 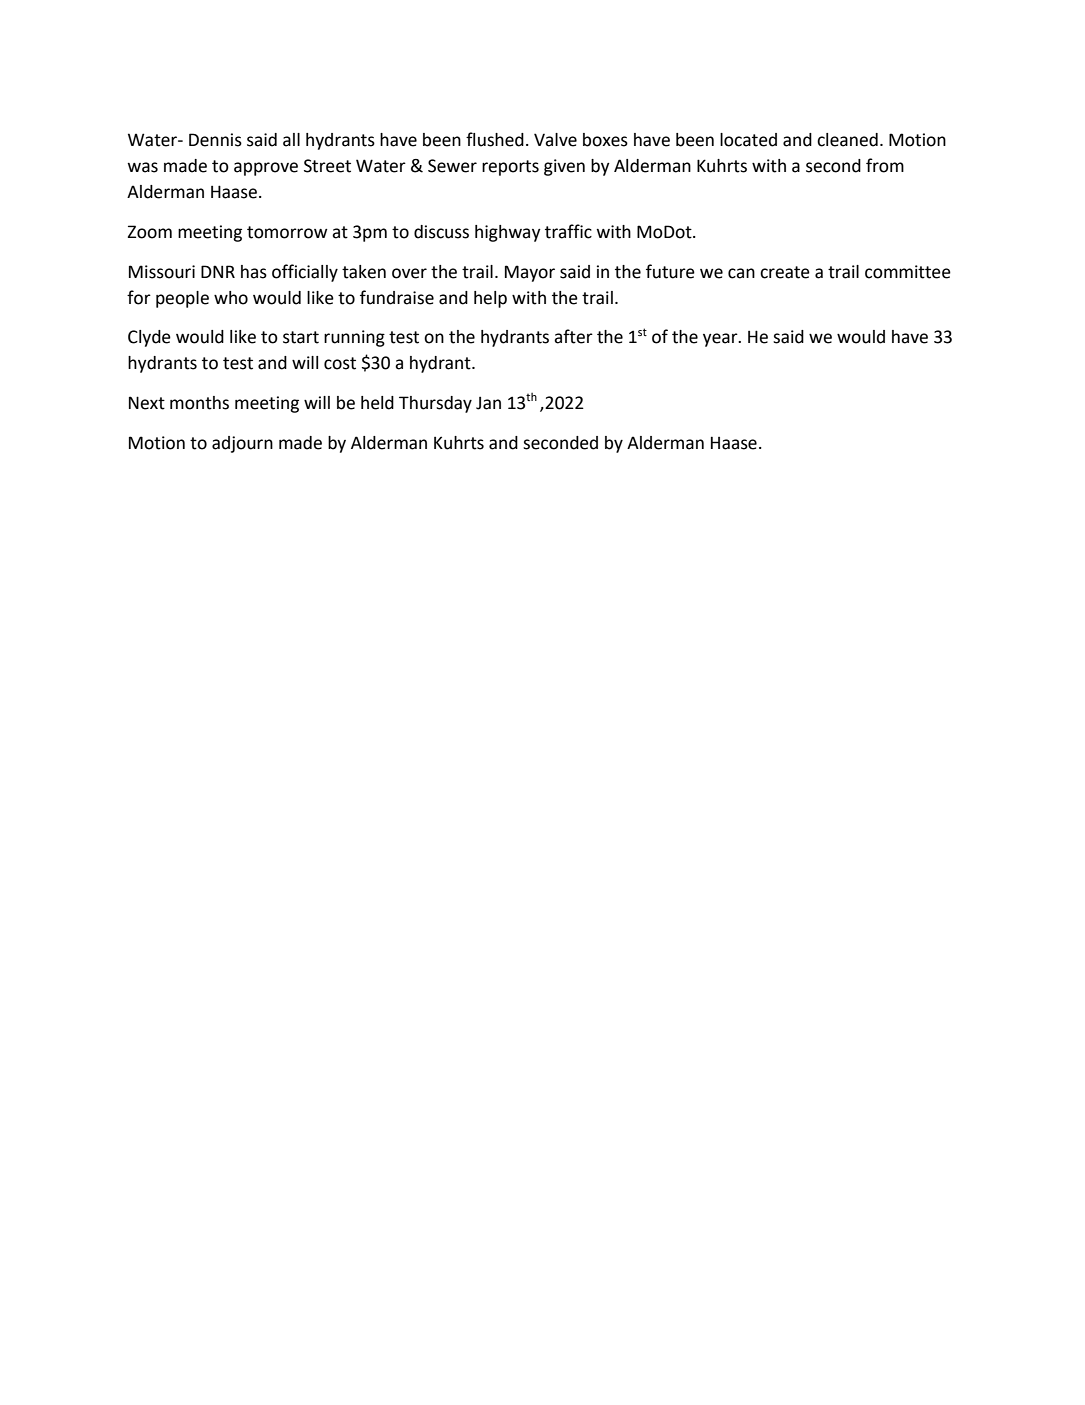 What do you see at coordinates (266, 169) in the screenshot?
I see `approve` at bounding box center [266, 169].
